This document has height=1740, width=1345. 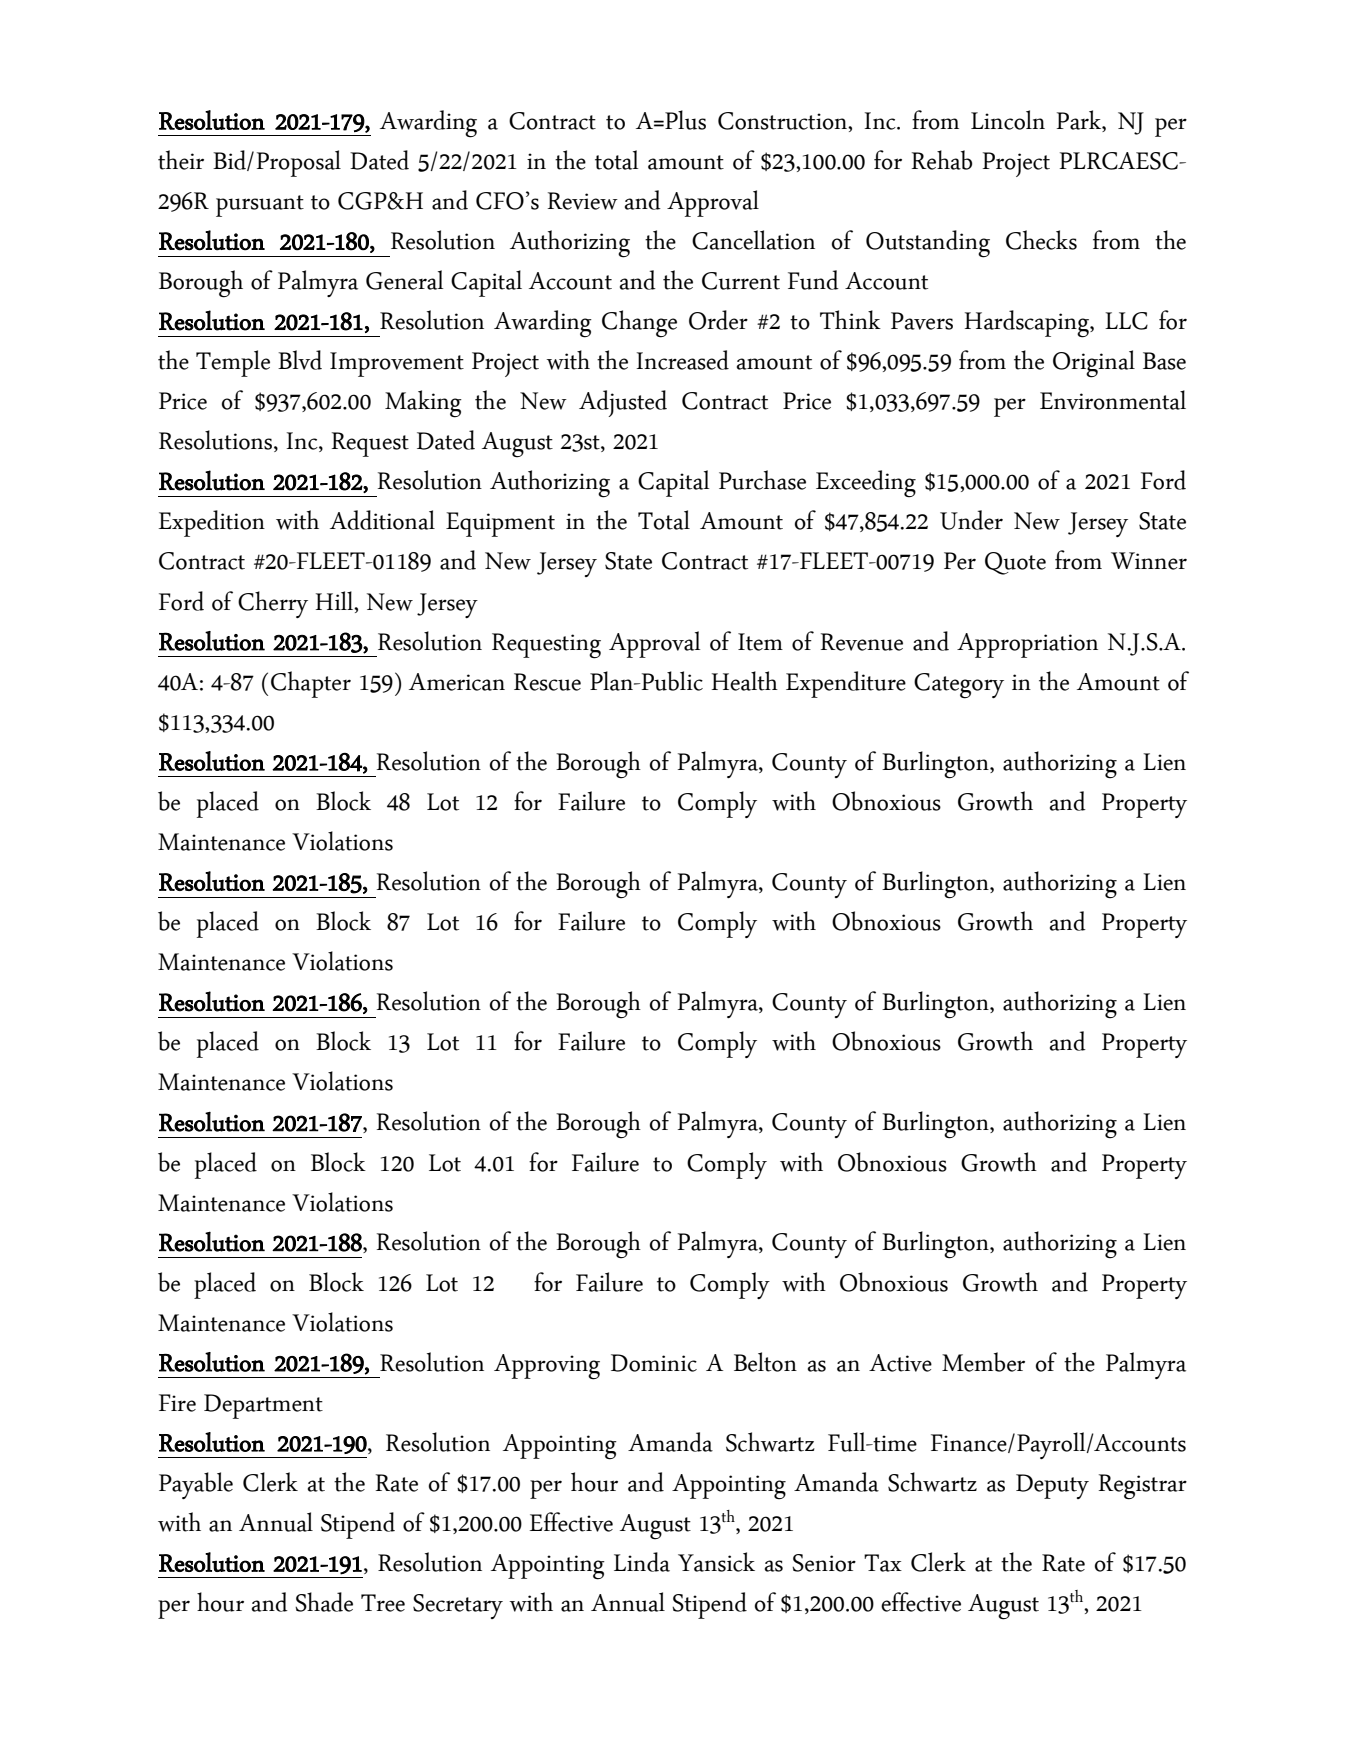 What do you see at coordinates (745, 681) in the document?
I see `Health` at bounding box center [745, 681].
